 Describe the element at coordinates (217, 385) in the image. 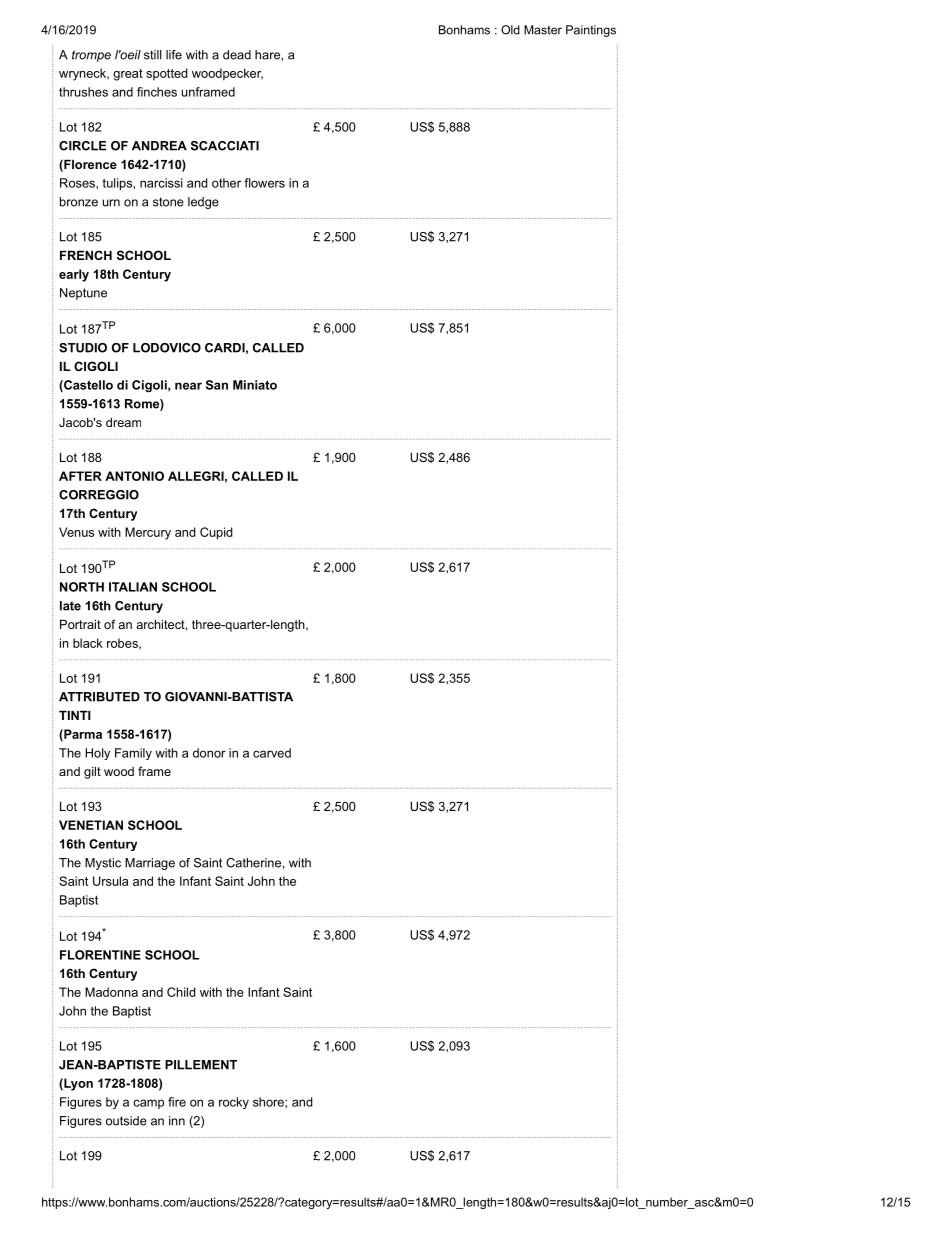

I see `San` at that location.
